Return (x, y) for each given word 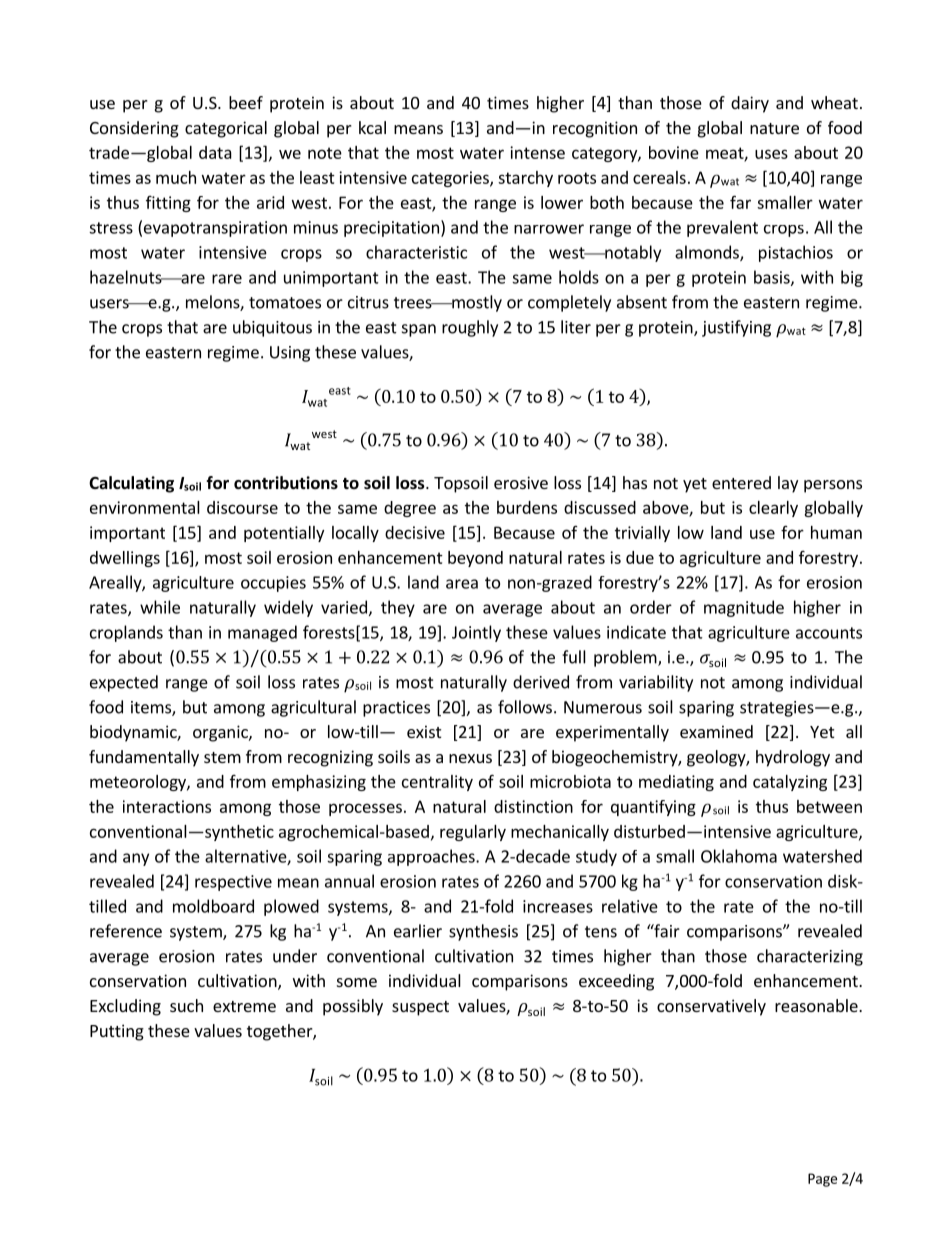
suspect (420, 1008)
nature (774, 128)
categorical (226, 129)
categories (451, 179)
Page (822, 1180)
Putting (117, 1032)
